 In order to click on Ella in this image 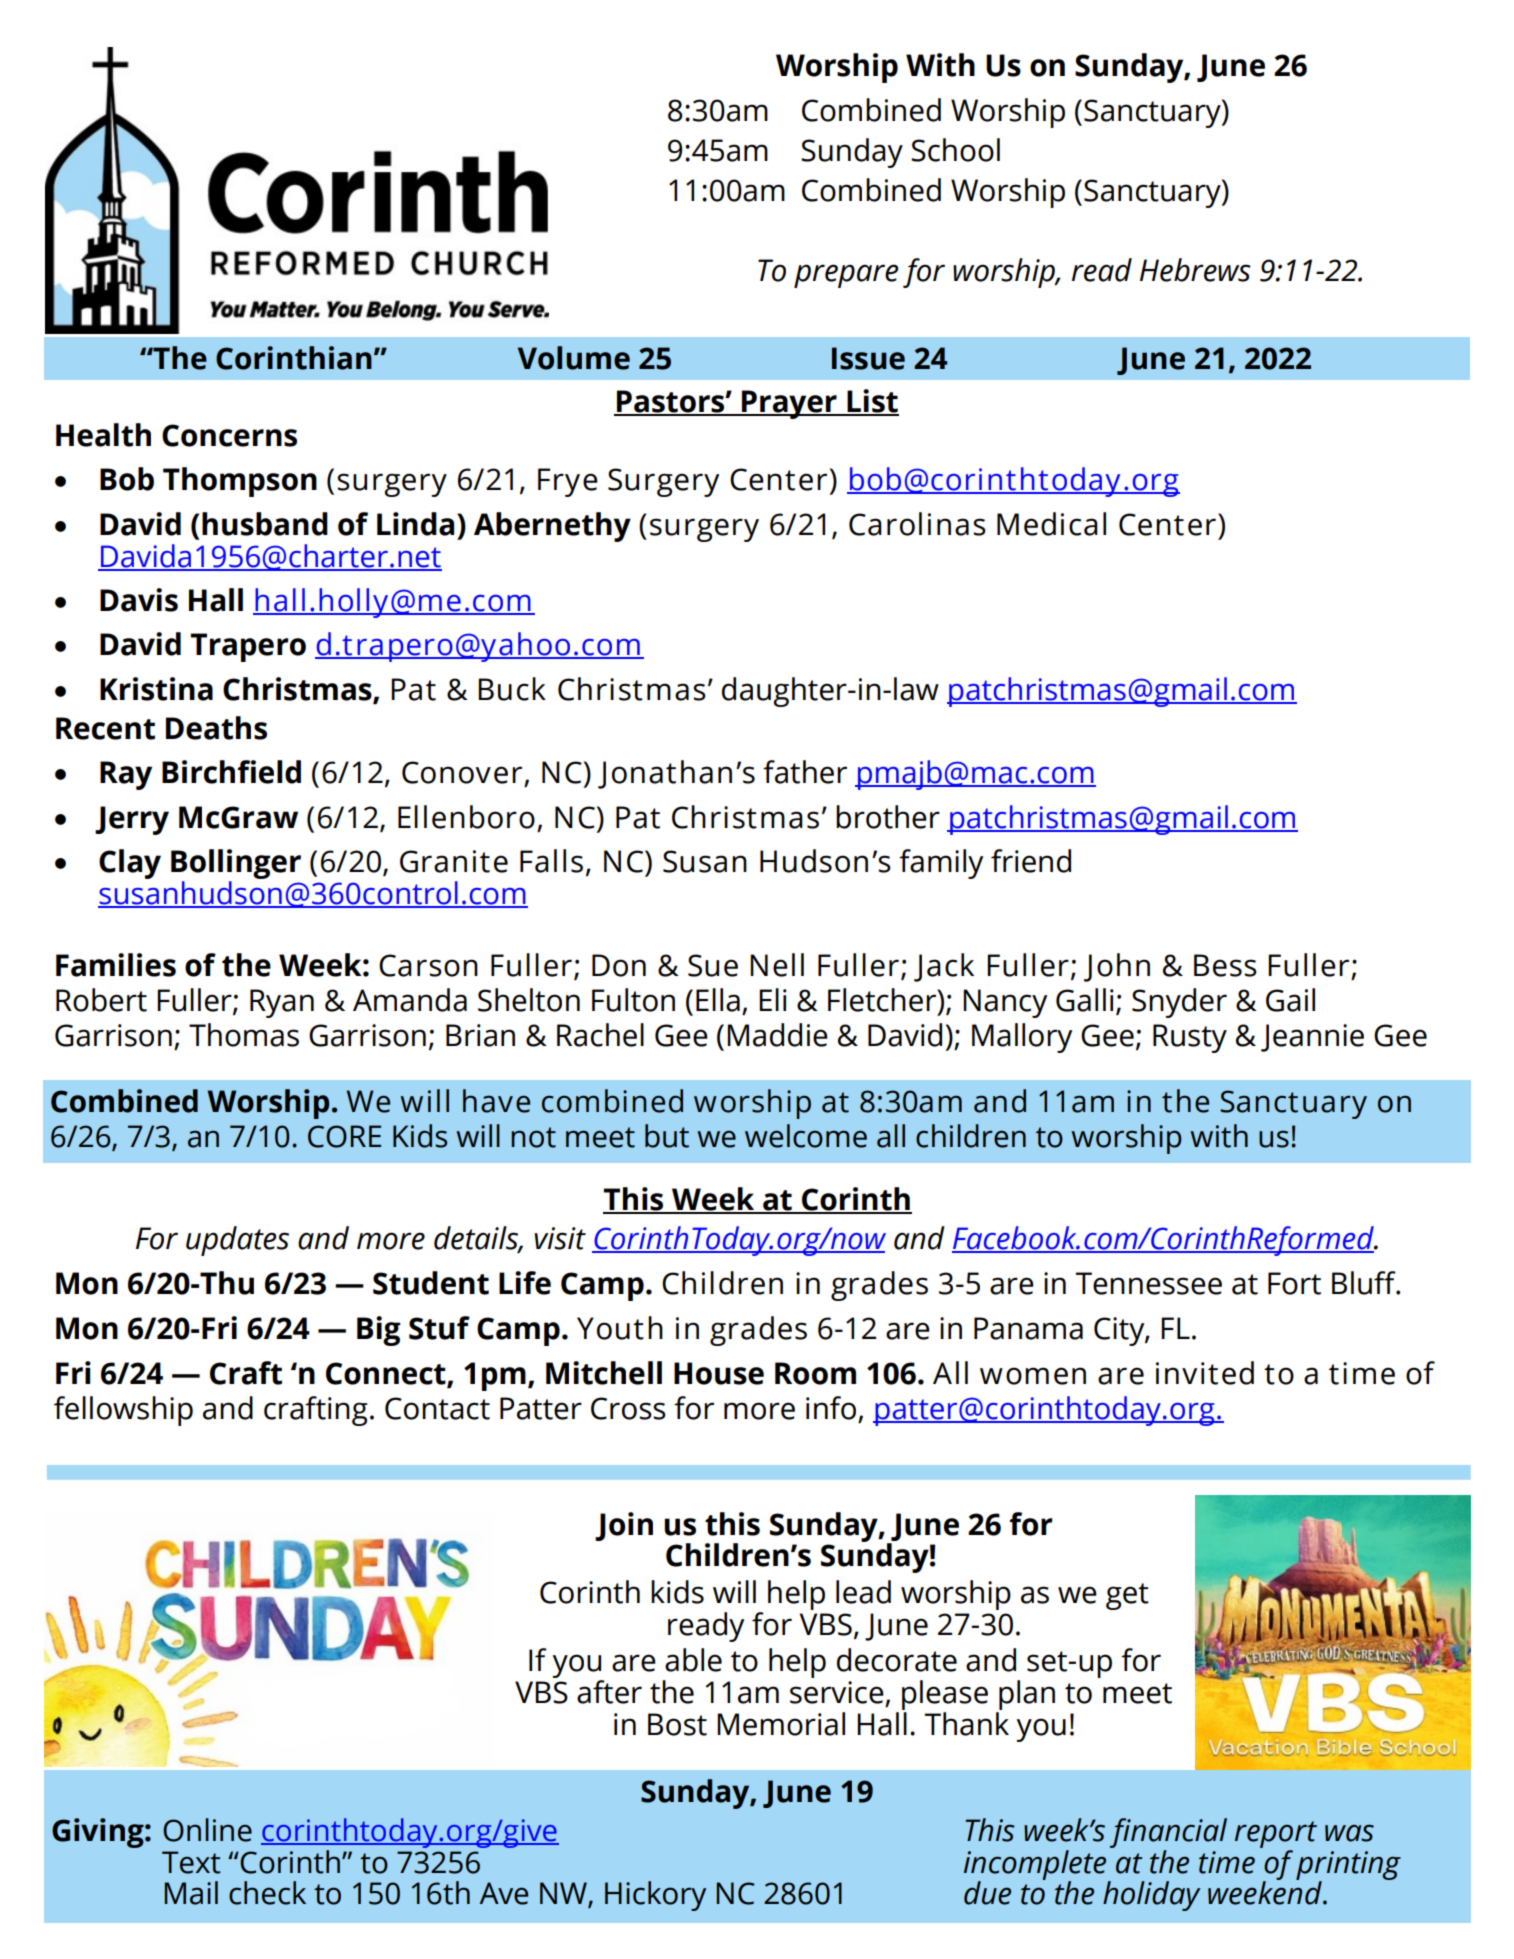, I will do `click(718, 1000)`.
